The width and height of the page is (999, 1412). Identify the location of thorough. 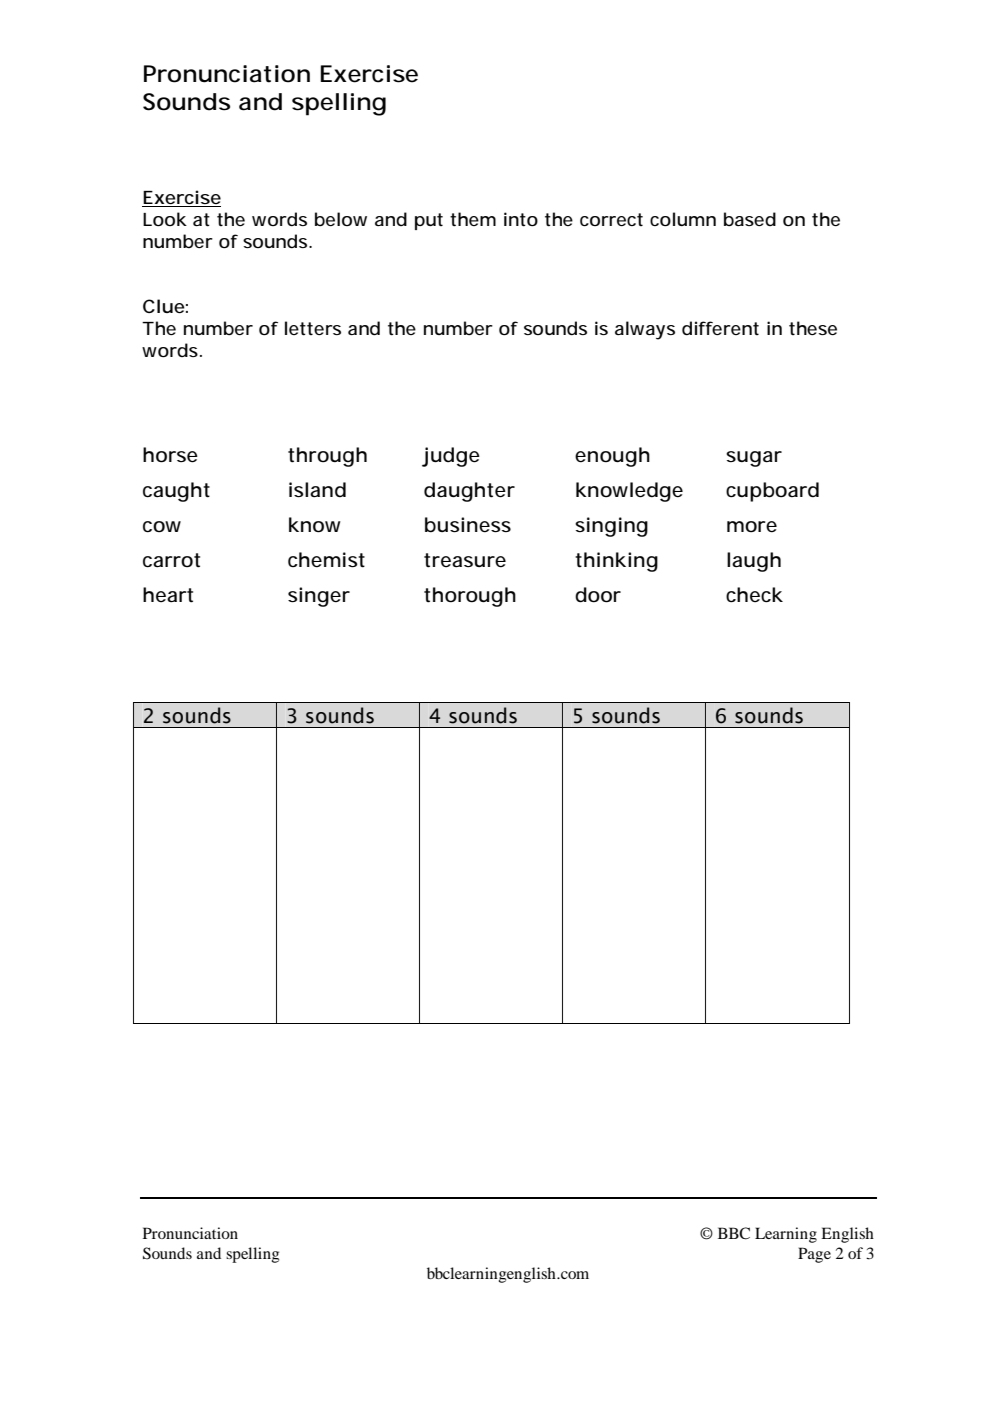
(470, 597).
